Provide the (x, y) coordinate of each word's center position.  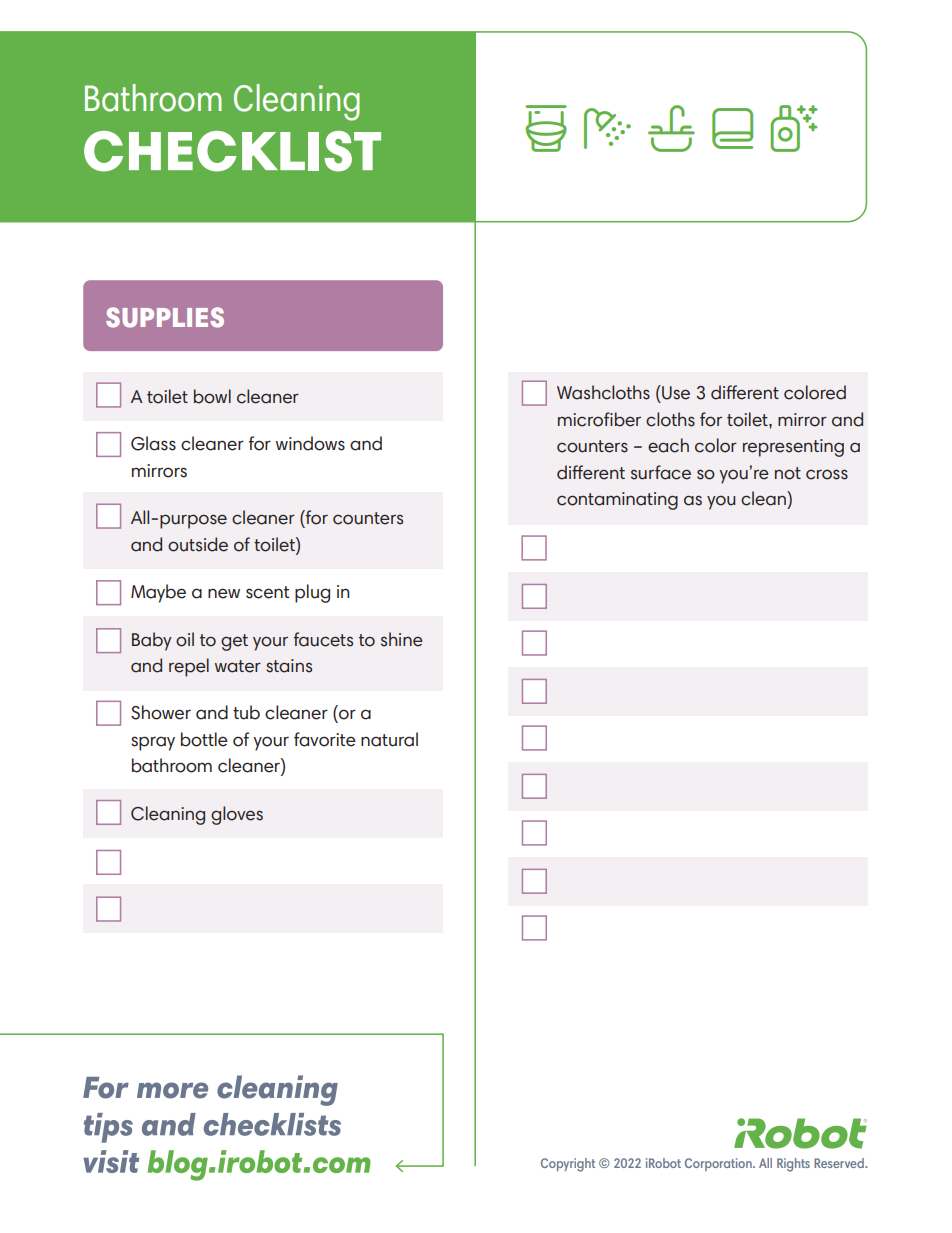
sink (671, 128)
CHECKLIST (232, 151)
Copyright (568, 1165)
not (788, 473)
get (234, 642)
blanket (732, 128)
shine (402, 639)
